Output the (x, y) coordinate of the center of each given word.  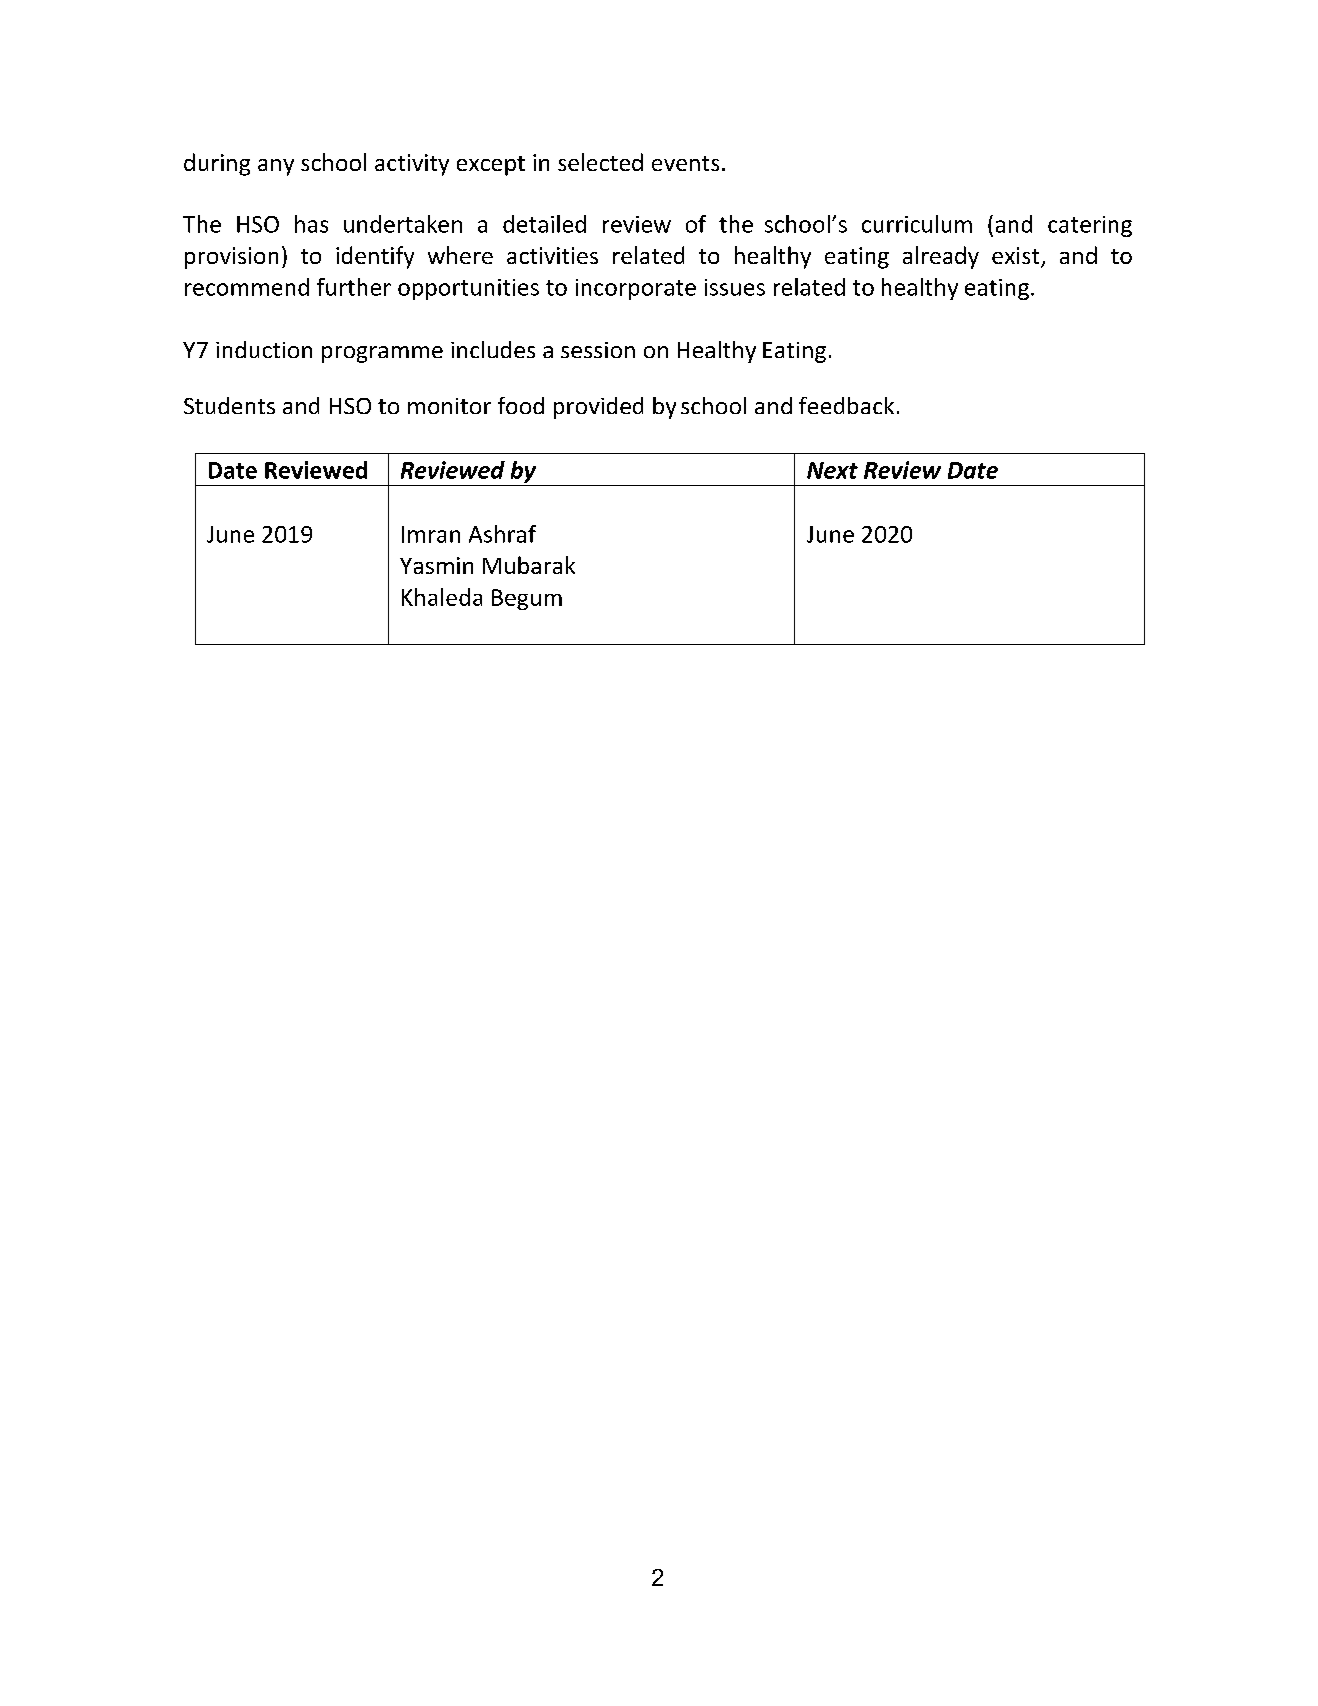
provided (598, 408)
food (521, 405)
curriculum (917, 224)
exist (1017, 257)
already (941, 257)
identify (375, 257)
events (685, 163)
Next (832, 470)
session (598, 350)
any (276, 167)
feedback (846, 405)
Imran (431, 534)
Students (229, 405)
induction (264, 349)
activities (552, 255)
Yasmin (436, 565)
